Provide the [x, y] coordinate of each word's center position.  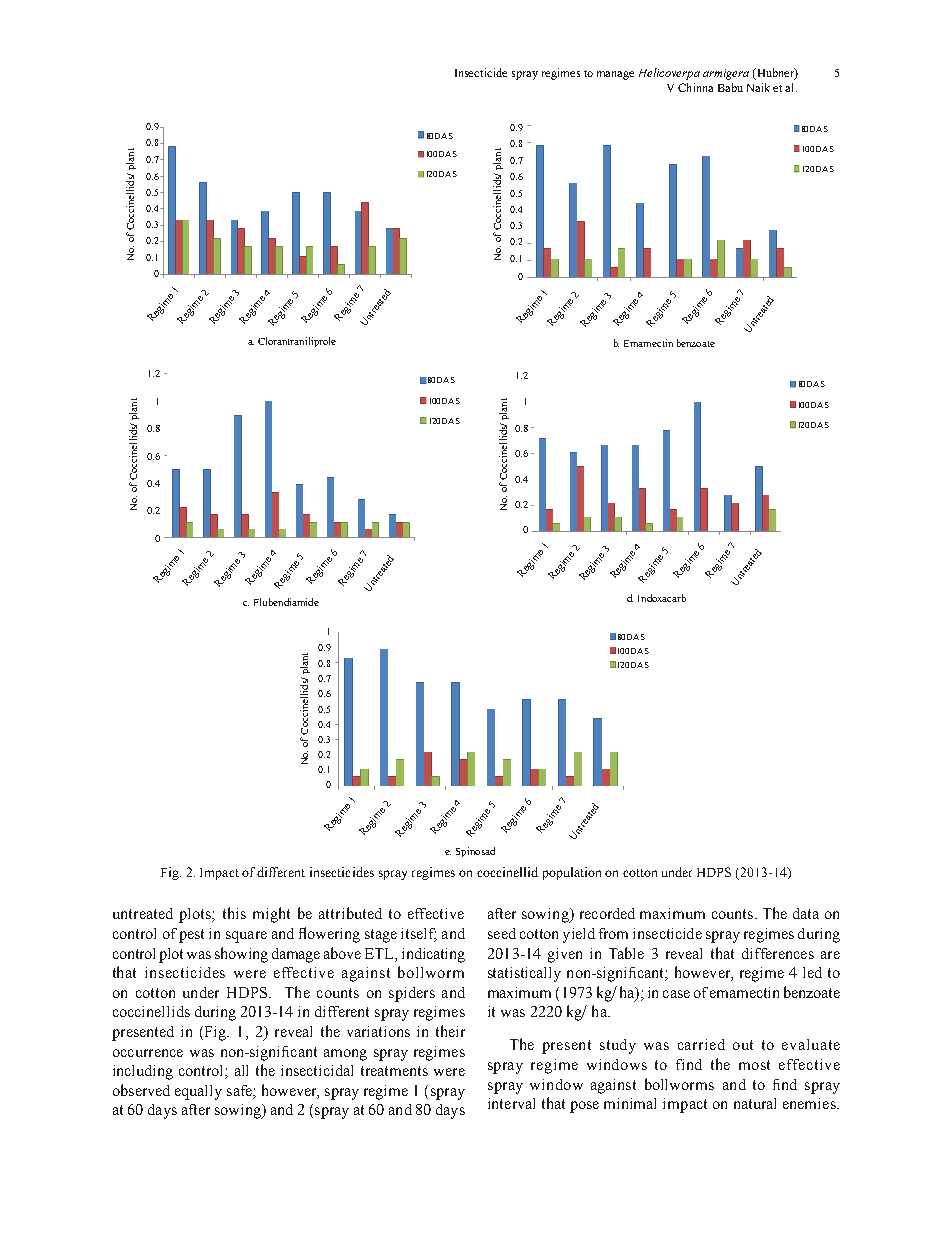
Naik [758, 87]
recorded [607, 913]
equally [198, 1092]
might [271, 915]
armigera [726, 74]
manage [615, 75]
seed [502, 933]
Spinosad [475, 852]
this [234, 913]
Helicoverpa [669, 74]
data [806, 913]
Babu [730, 87]
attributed [350, 913]
